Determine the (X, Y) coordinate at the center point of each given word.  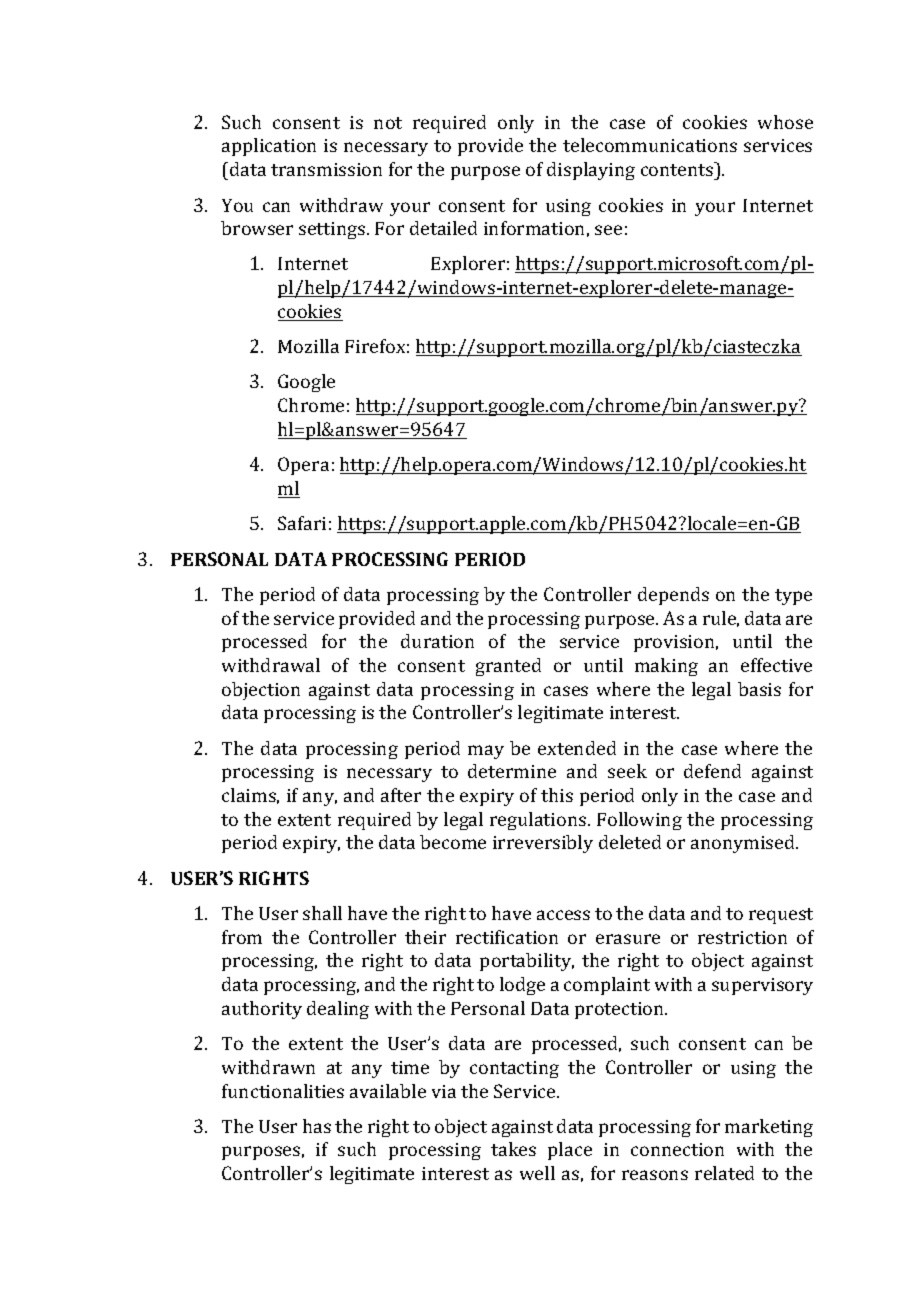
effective (776, 665)
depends (673, 596)
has (317, 1126)
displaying (591, 171)
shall (322, 913)
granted (508, 667)
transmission (326, 169)
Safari (302, 523)
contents (678, 169)
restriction (742, 937)
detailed (443, 228)
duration (437, 641)
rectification (507, 937)
